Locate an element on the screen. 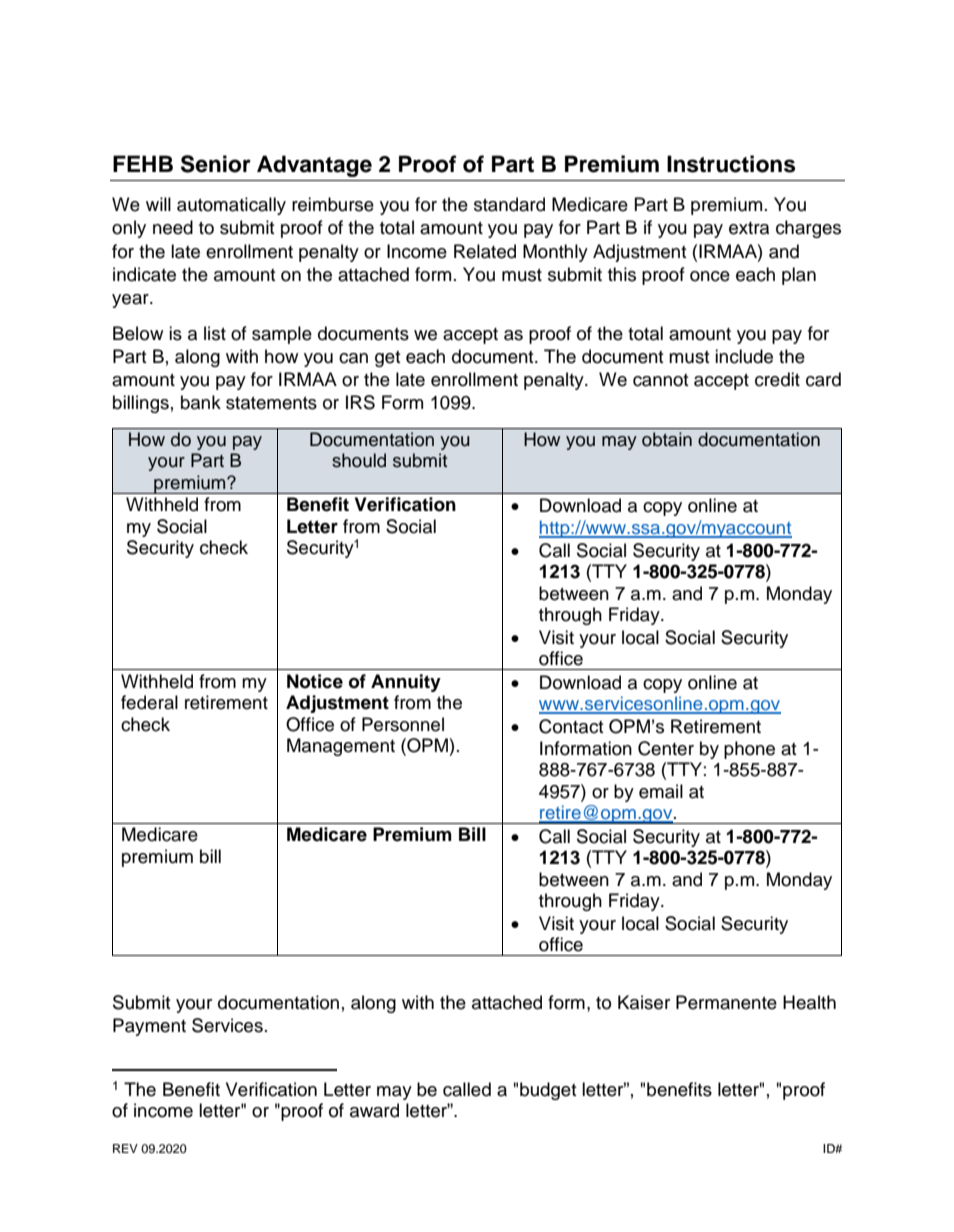  bank is located at coordinates (201, 402).
